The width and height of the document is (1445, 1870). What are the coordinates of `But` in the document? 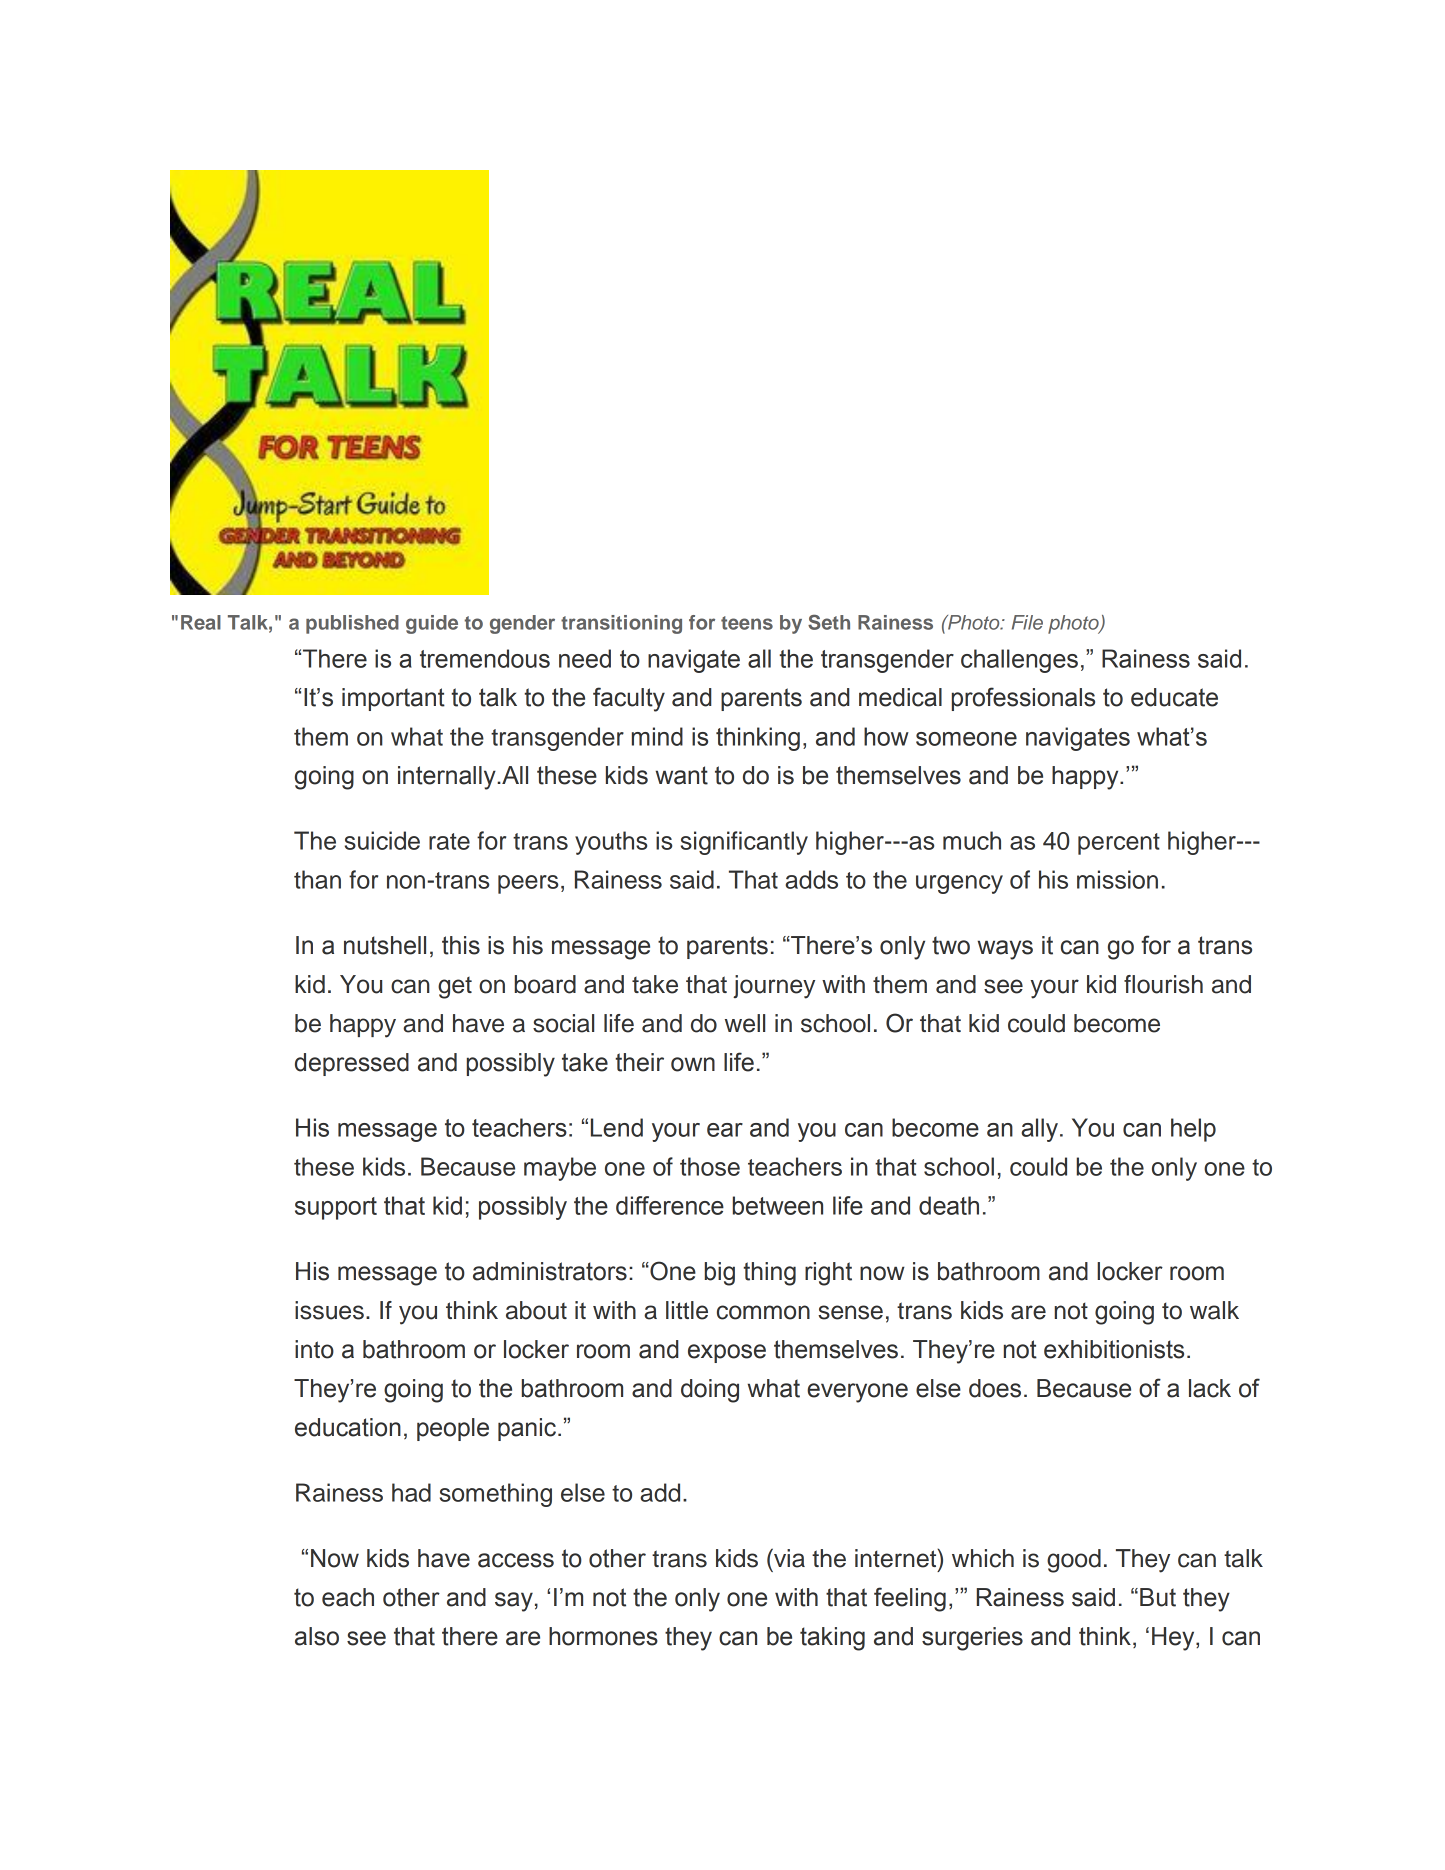 It's located at (1158, 1597).
